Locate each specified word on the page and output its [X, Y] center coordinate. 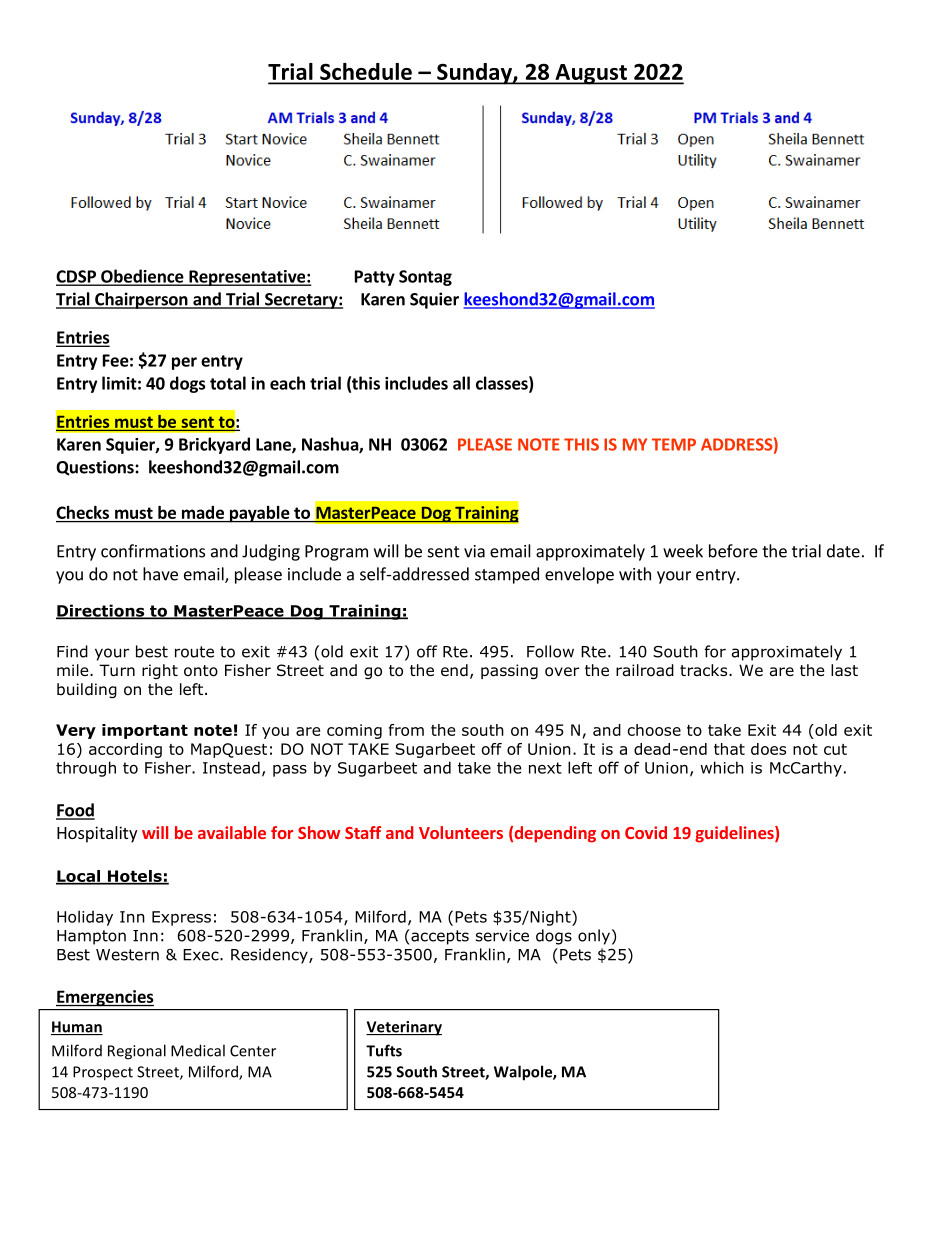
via [474, 551]
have [160, 574]
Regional [137, 1052]
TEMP [674, 444]
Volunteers [461, 832]
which [722, 767]
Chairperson [141, 300]
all [461, 383]
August [591, 74]
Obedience [142, 277]
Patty [375, 278]
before [733, 551]
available [232, 832]
